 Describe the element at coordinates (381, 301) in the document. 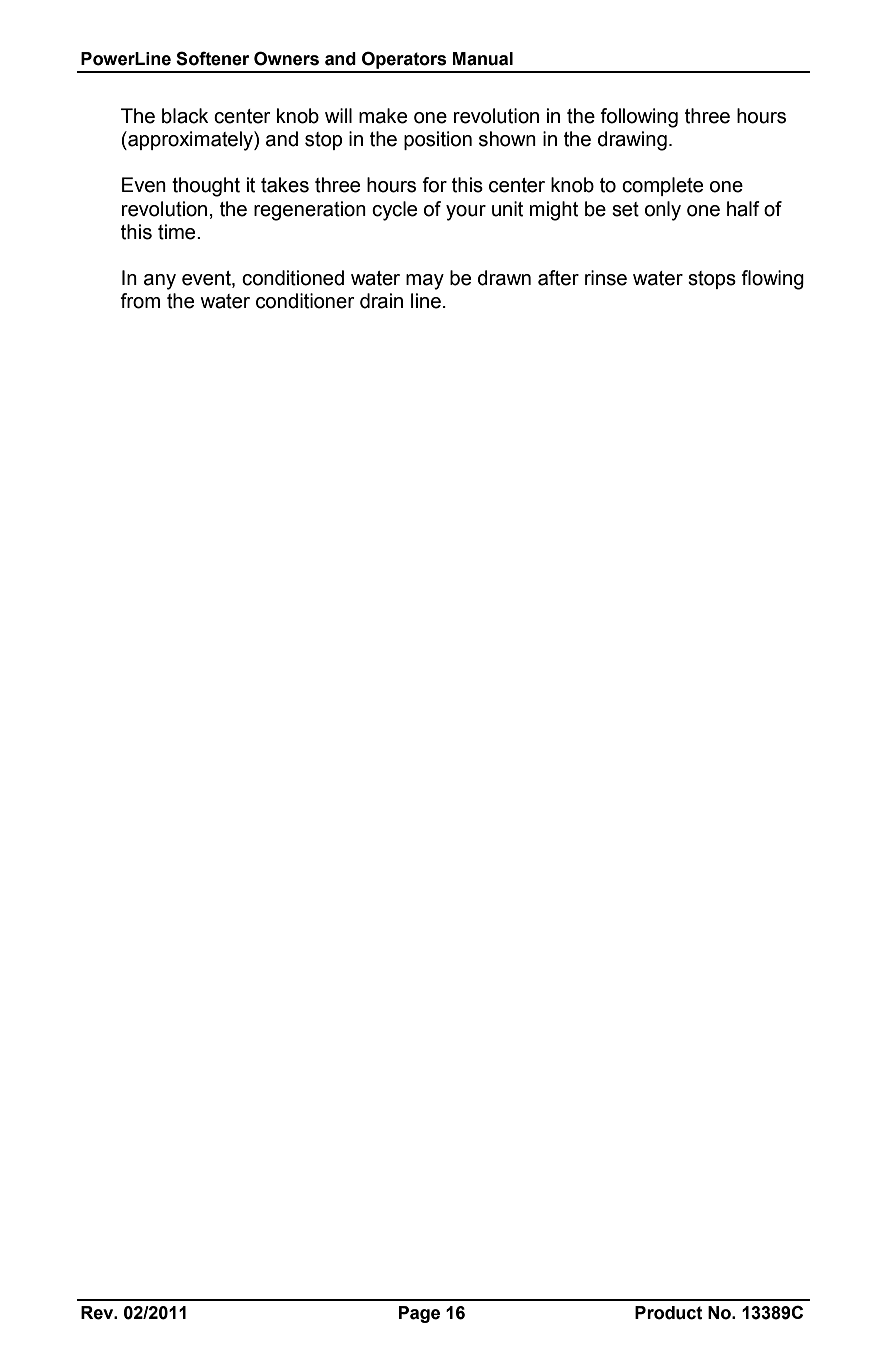

I see `drain` at that location.
